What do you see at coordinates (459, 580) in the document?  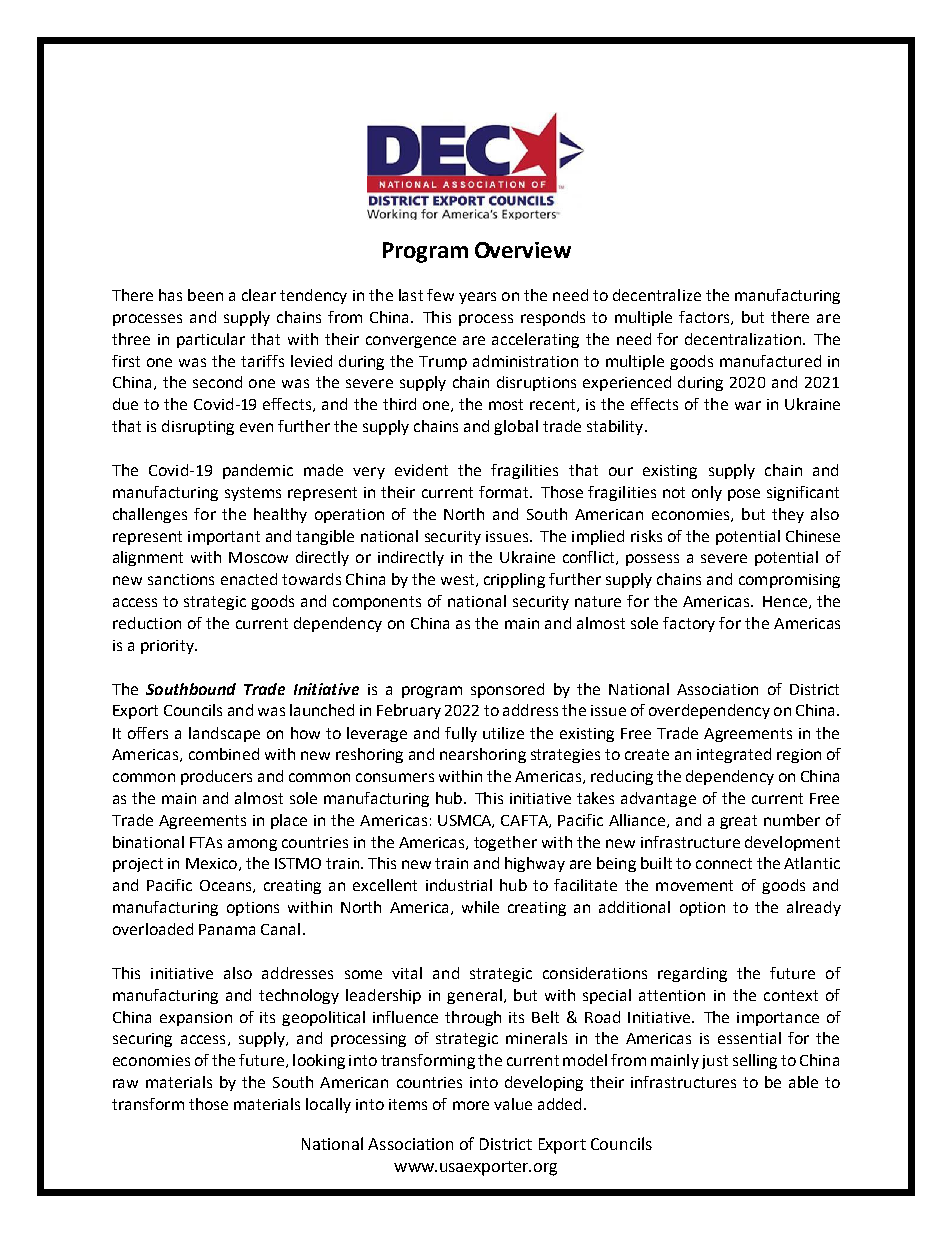 I see `west` at bounding box center [459, 580].
